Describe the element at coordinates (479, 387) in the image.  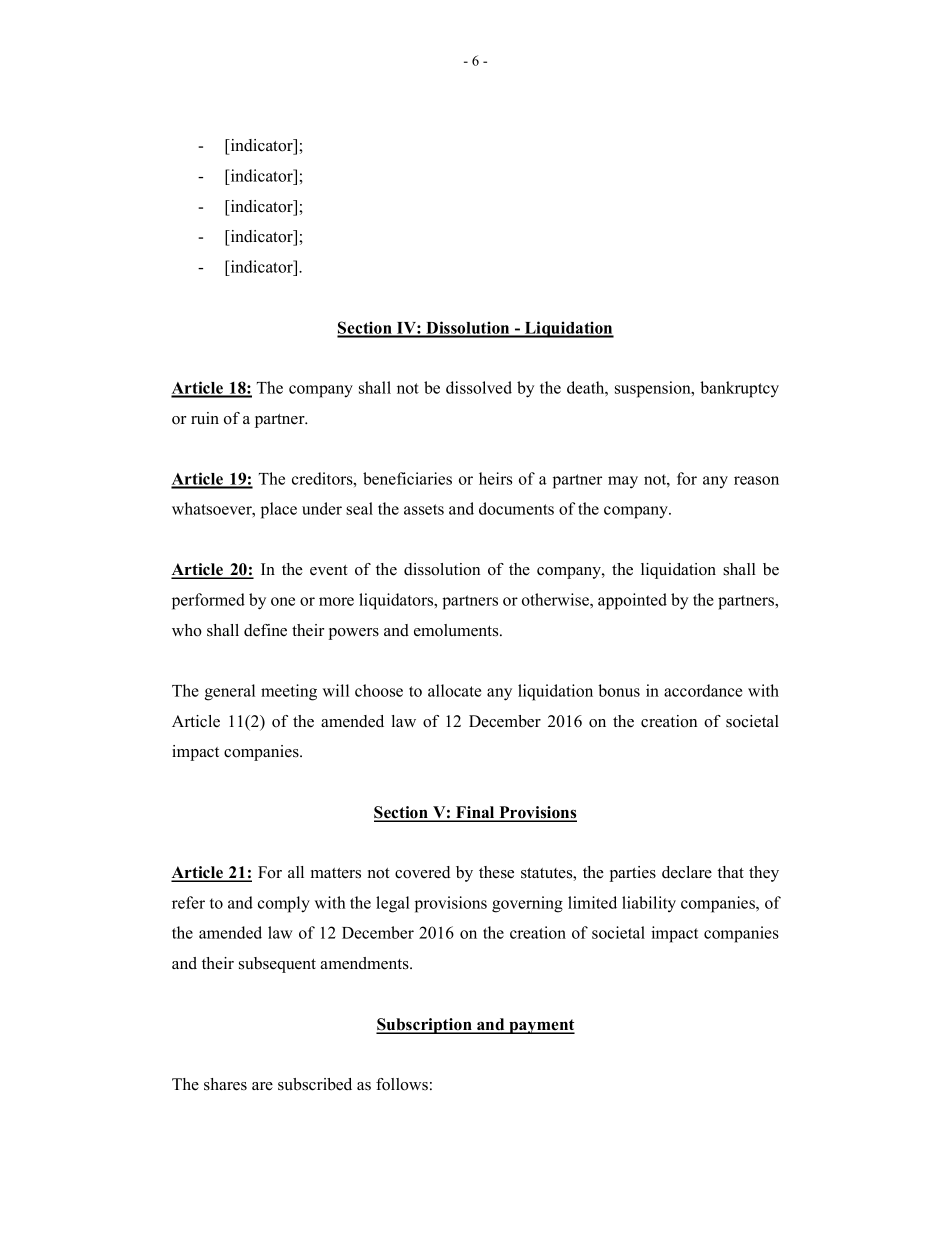
I see `dissolved` at that location.
